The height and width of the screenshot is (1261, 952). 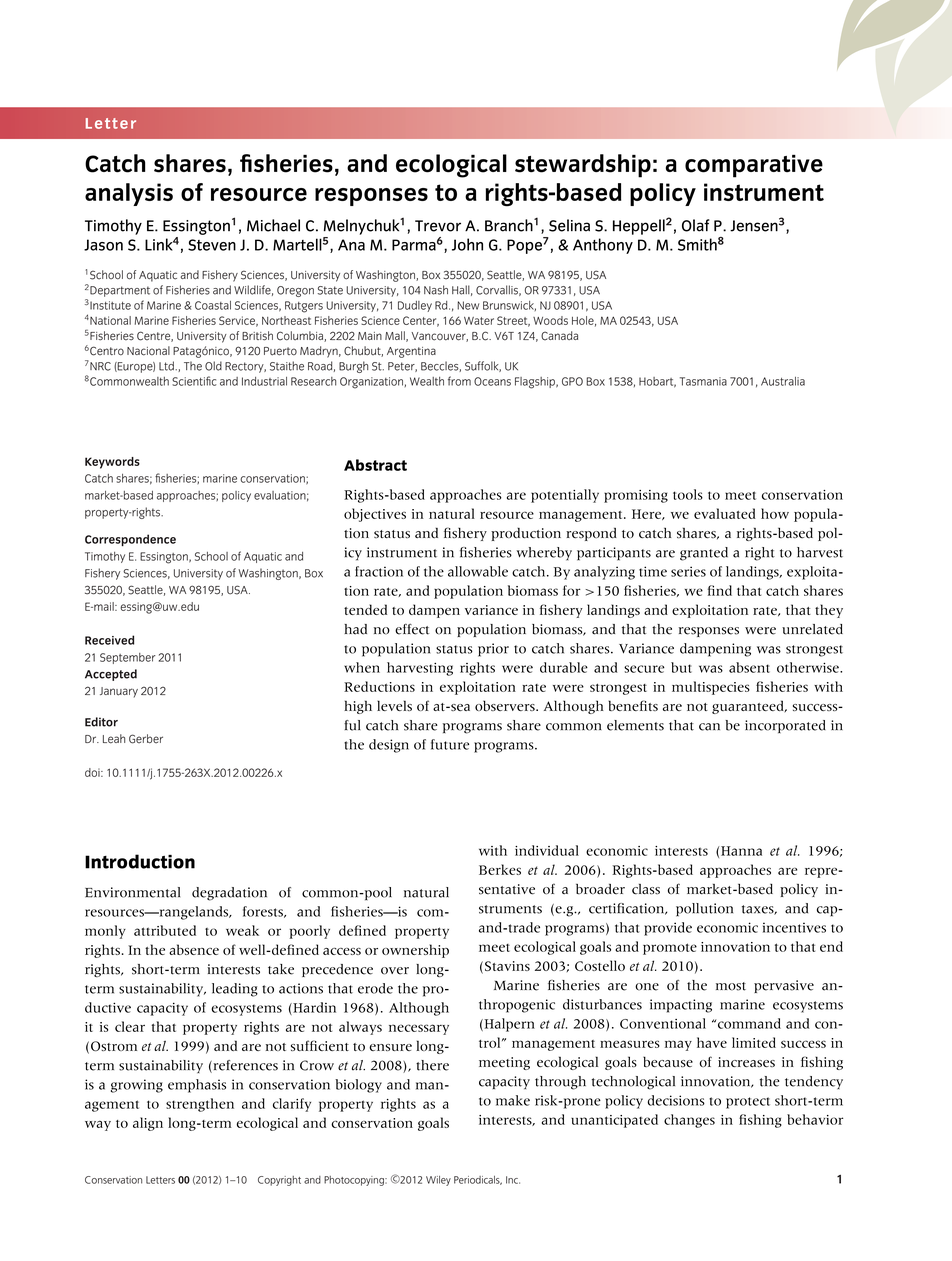 What do you see at coordinates (129, 194) in the screenshot?
I see `analysis` at bounding box center [129, 194].
